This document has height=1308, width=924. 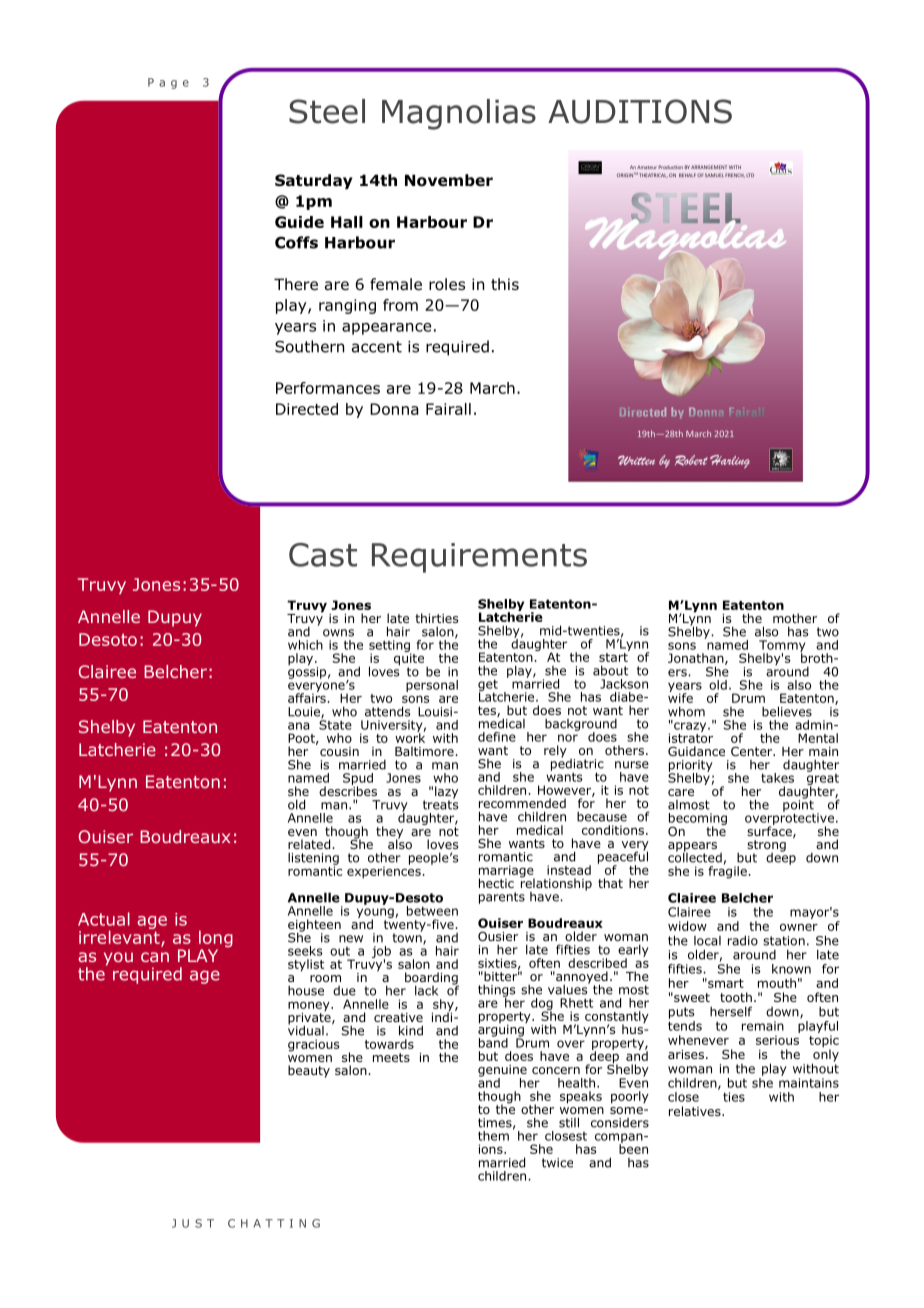 I want to click on which, so click(x=305, y=645).
